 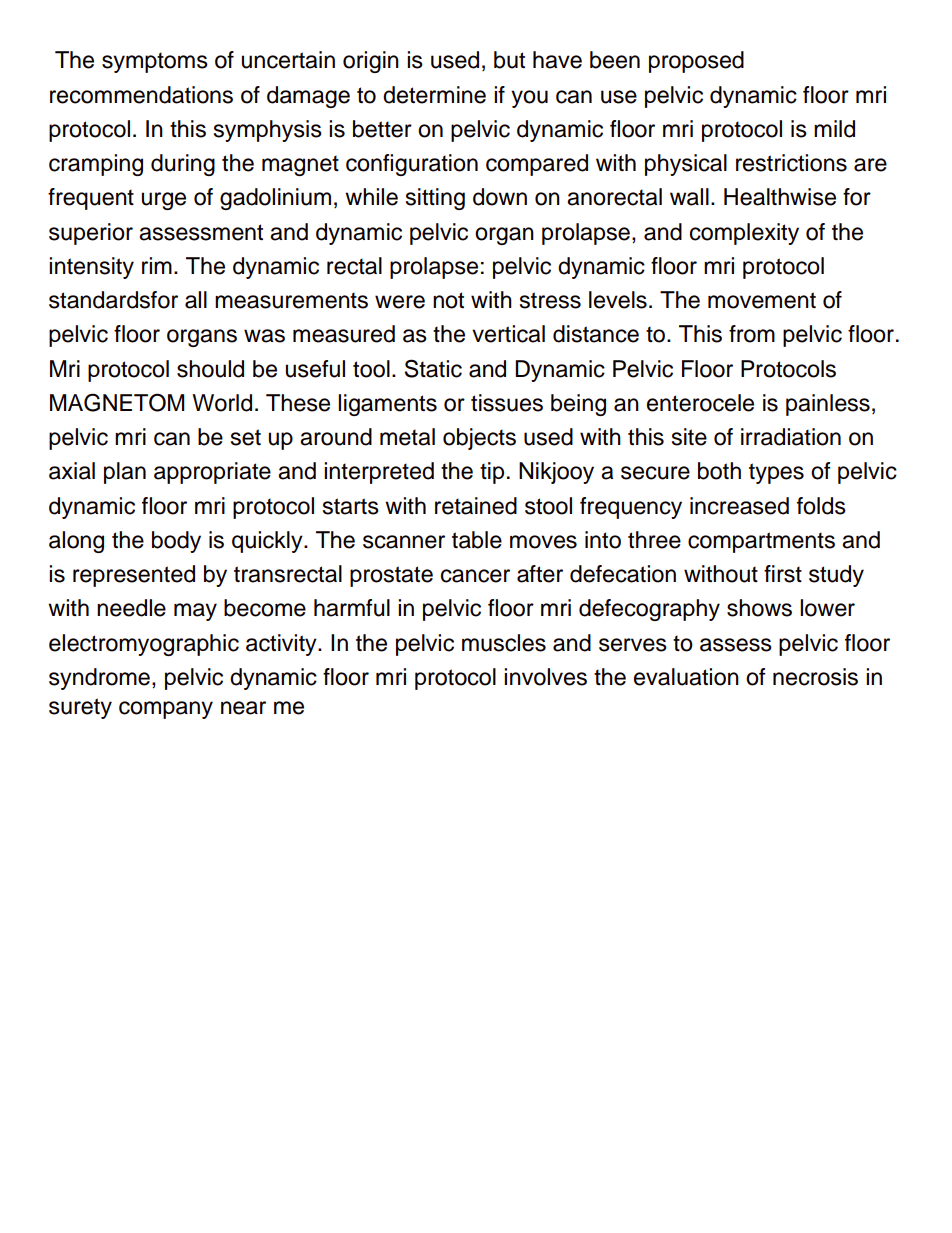 I want to click on symptoms, so click(x=155, y=62).
